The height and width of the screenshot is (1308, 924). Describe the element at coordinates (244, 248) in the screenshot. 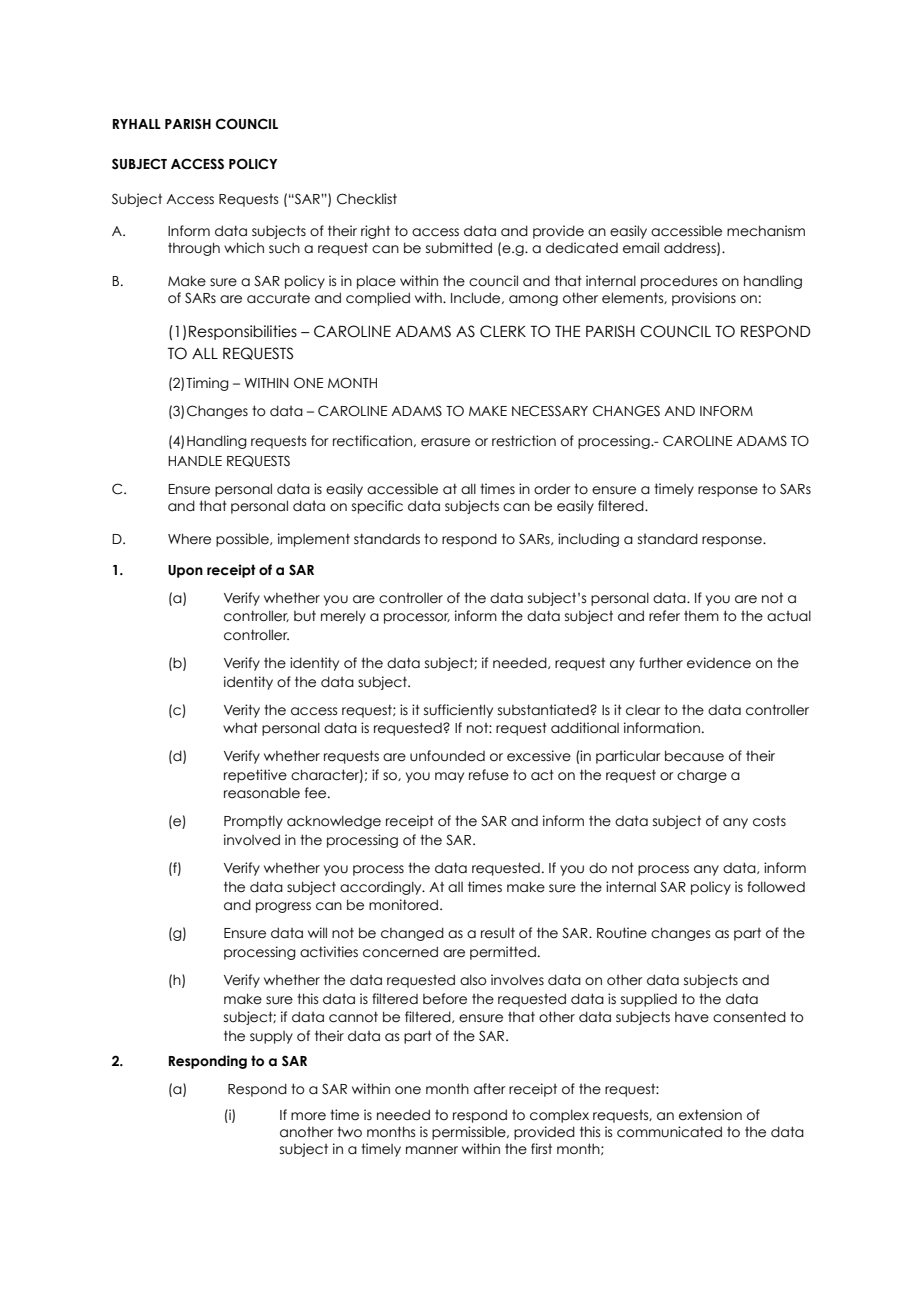

I see `which` at that location.
